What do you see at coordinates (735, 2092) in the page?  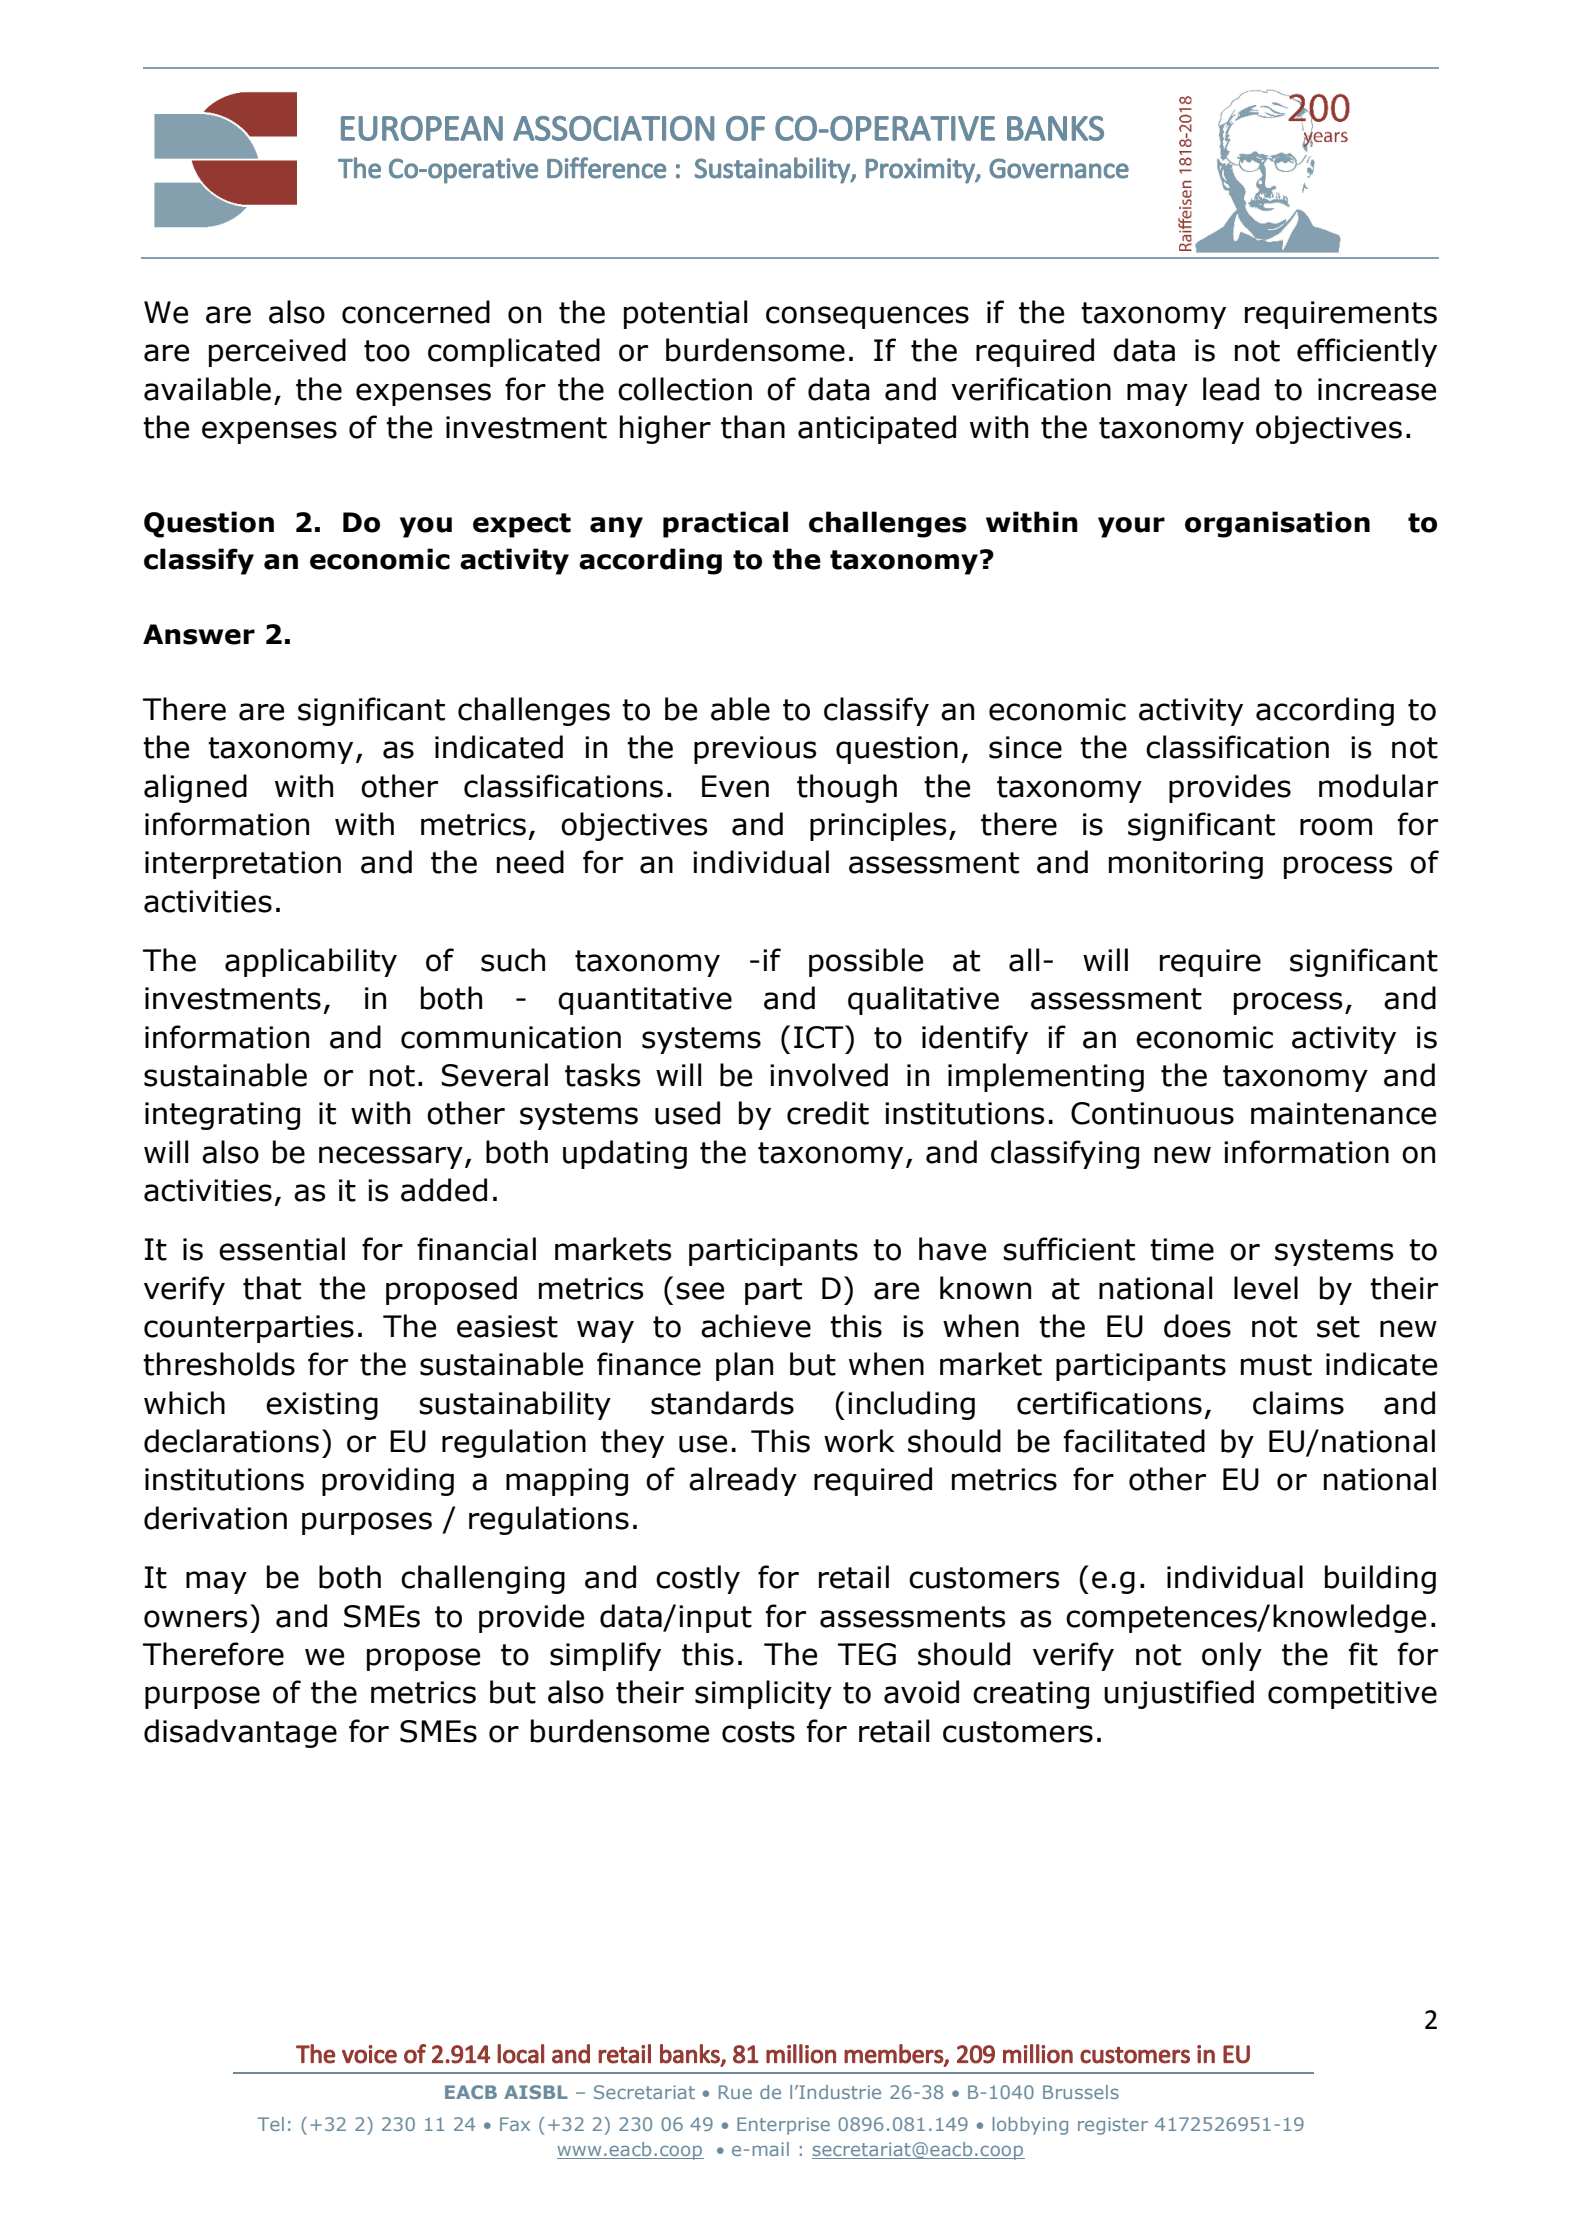 I see `Rue` at bounding box center [735, 2092].
